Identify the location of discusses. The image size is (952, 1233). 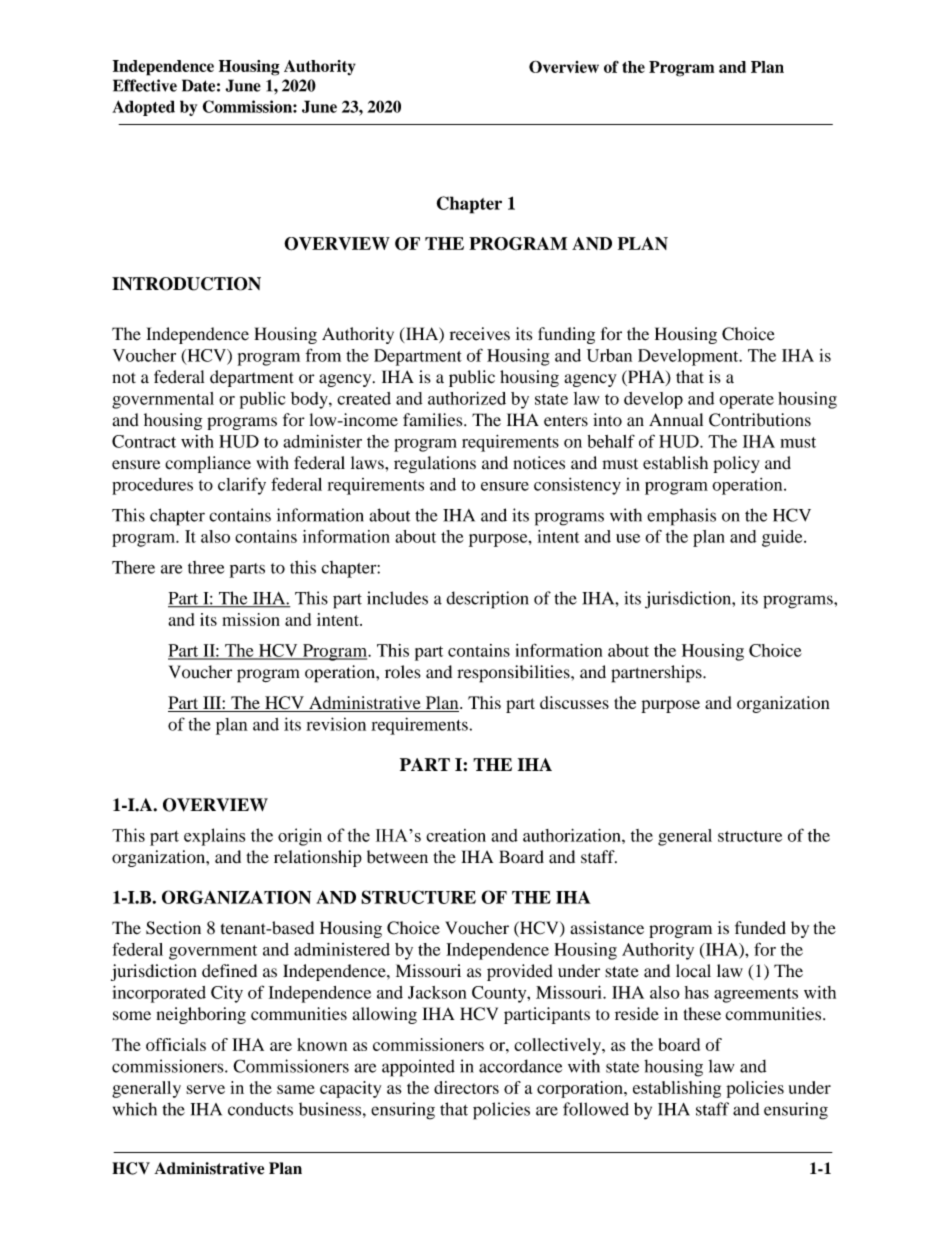
(574, 702).
